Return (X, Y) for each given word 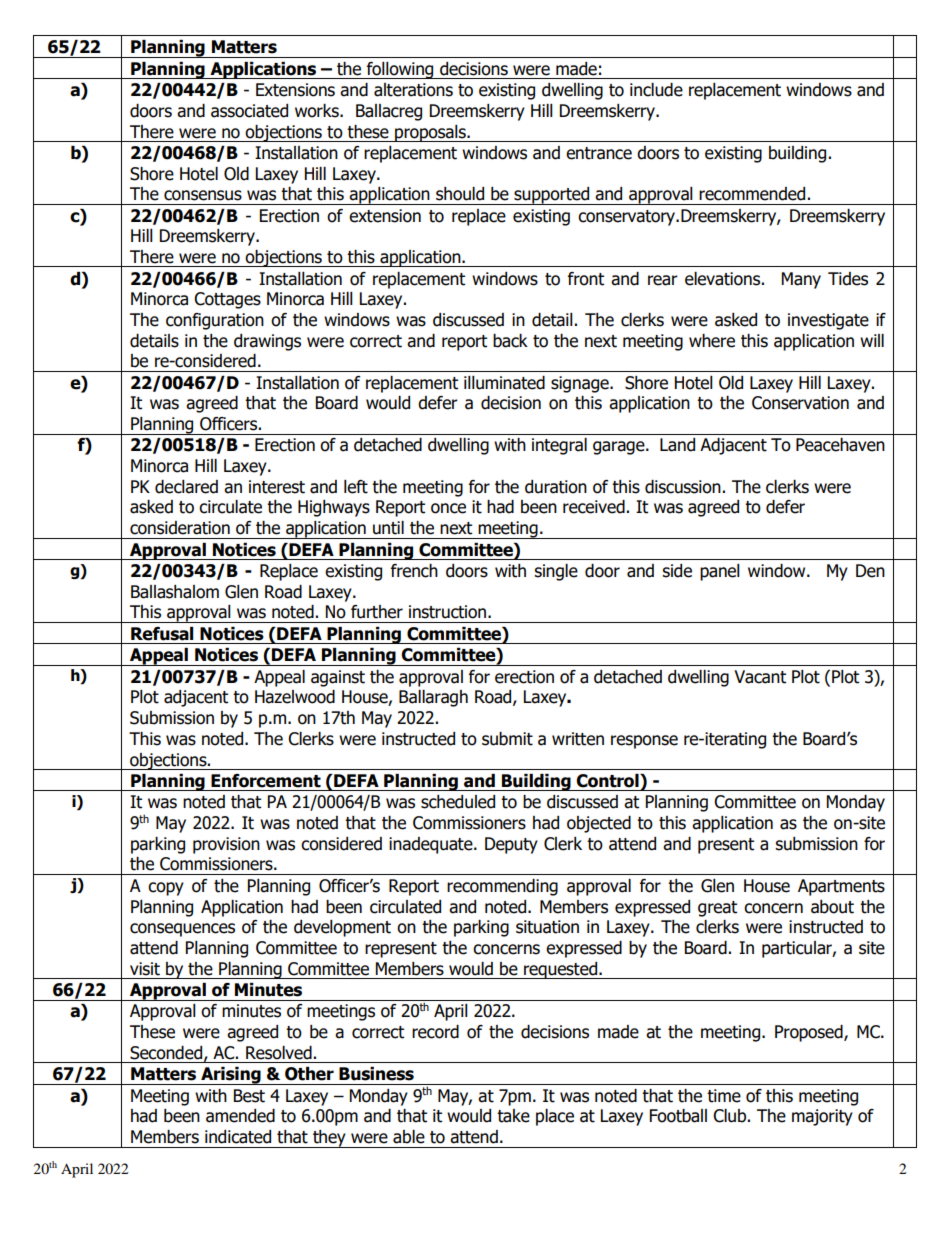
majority (822, 1117)
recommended (752, 194)
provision (226, 845)
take (513, 1116)
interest (277, 487)
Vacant (760, 677)
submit (507, 739)
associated (249, 111)
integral (559, 446)
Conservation (800, 403)
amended (240, 1116)
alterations (413, 90)
